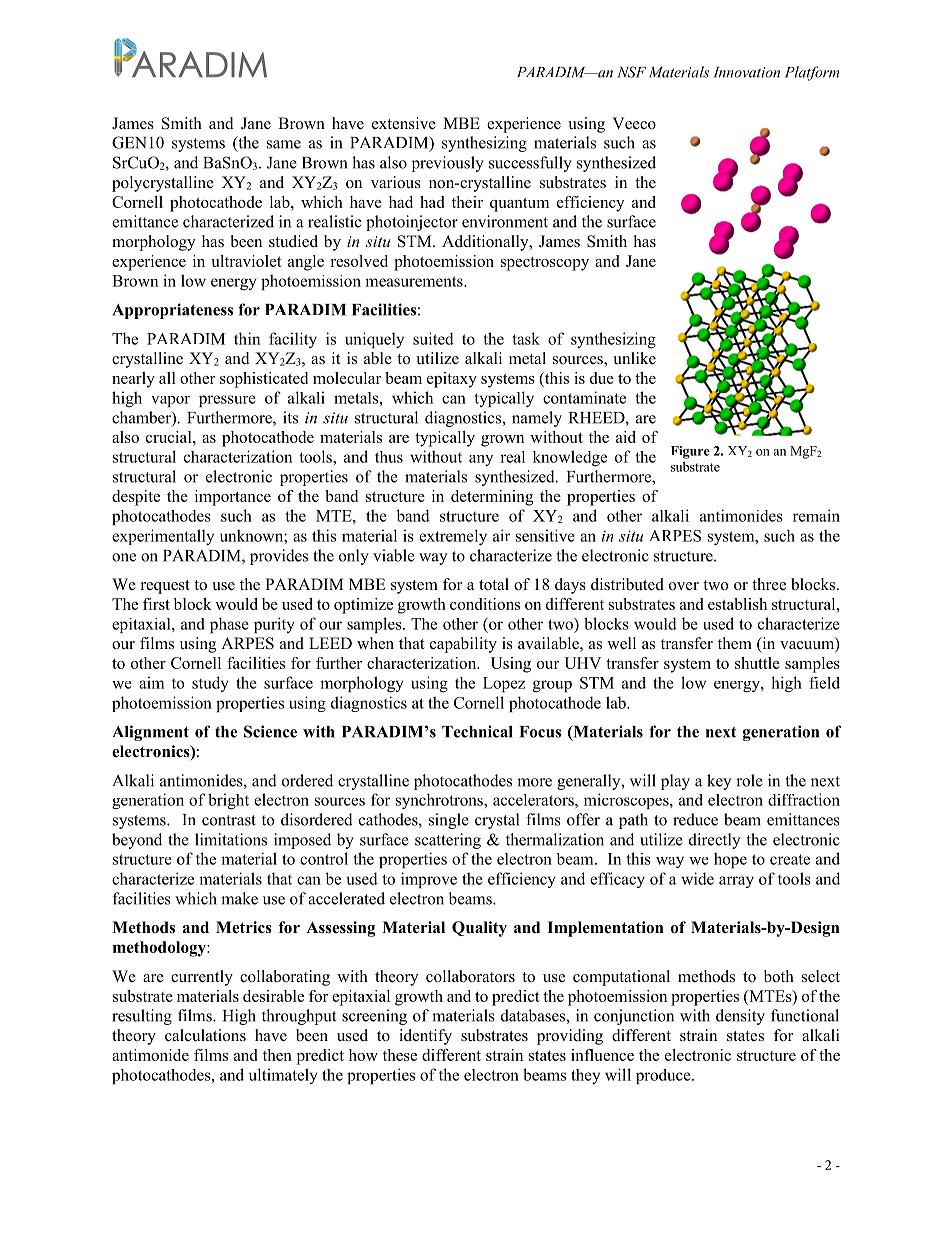  Describe the element at coordinates (769, 584) in the screenshot. I see `three` at that location.
